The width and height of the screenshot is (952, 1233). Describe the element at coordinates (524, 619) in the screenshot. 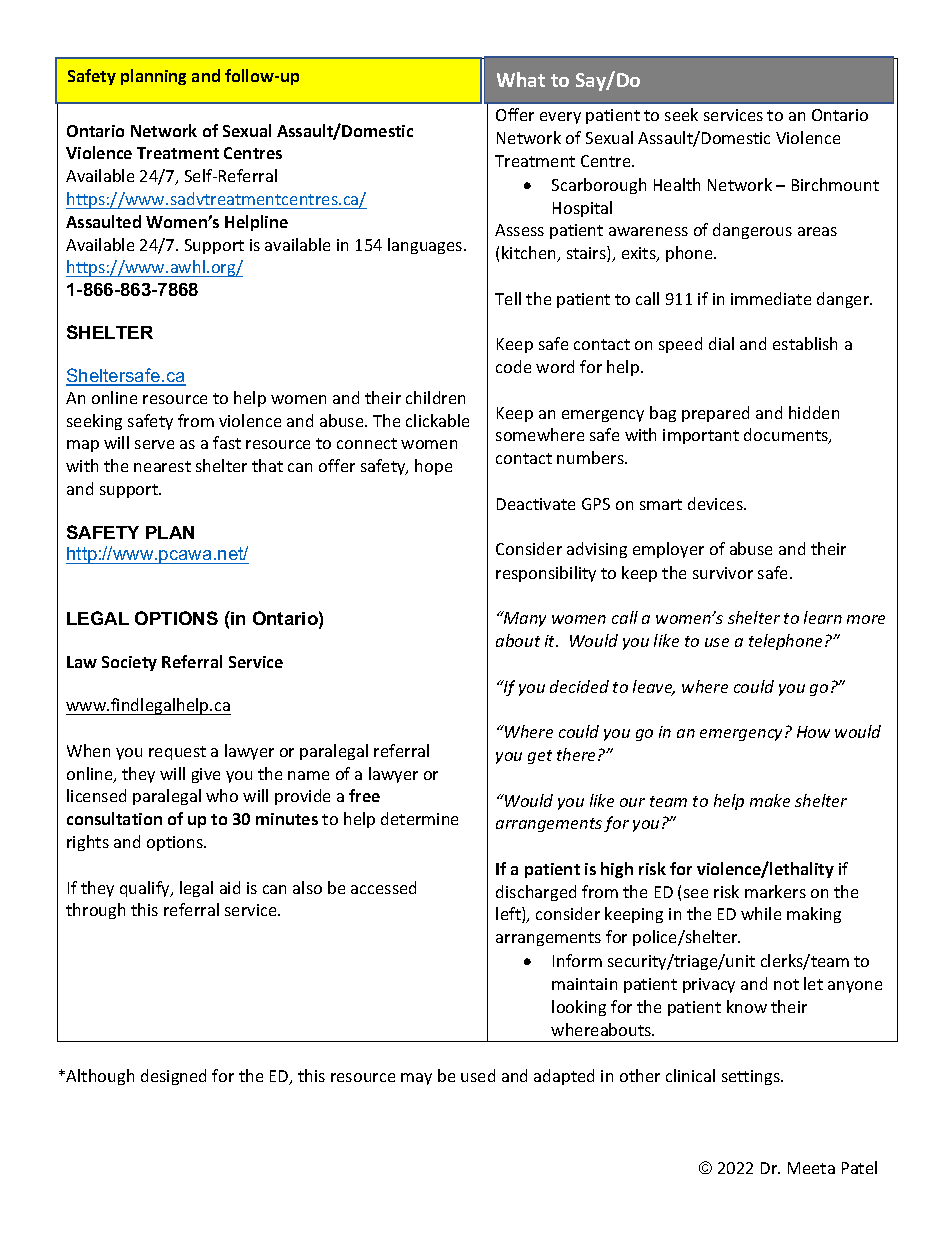

I see `Many` at that location.
